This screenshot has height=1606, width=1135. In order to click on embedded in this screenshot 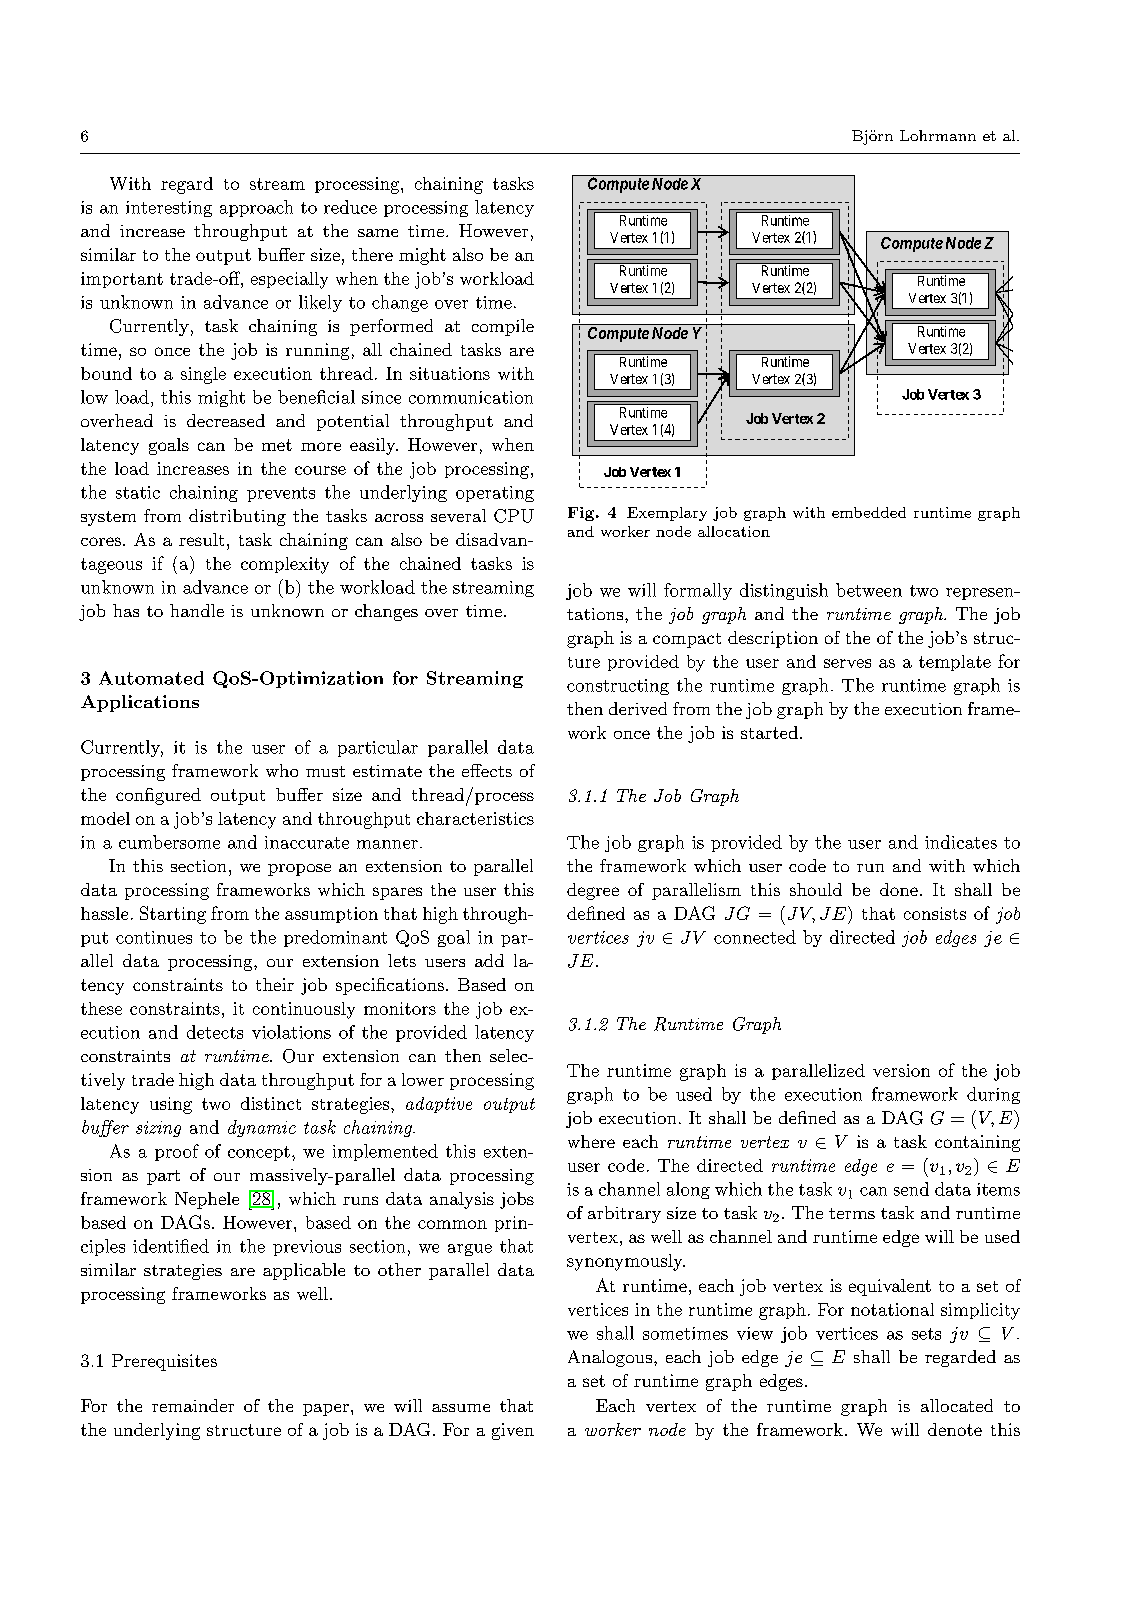, I will do `click(869, 512)`.
